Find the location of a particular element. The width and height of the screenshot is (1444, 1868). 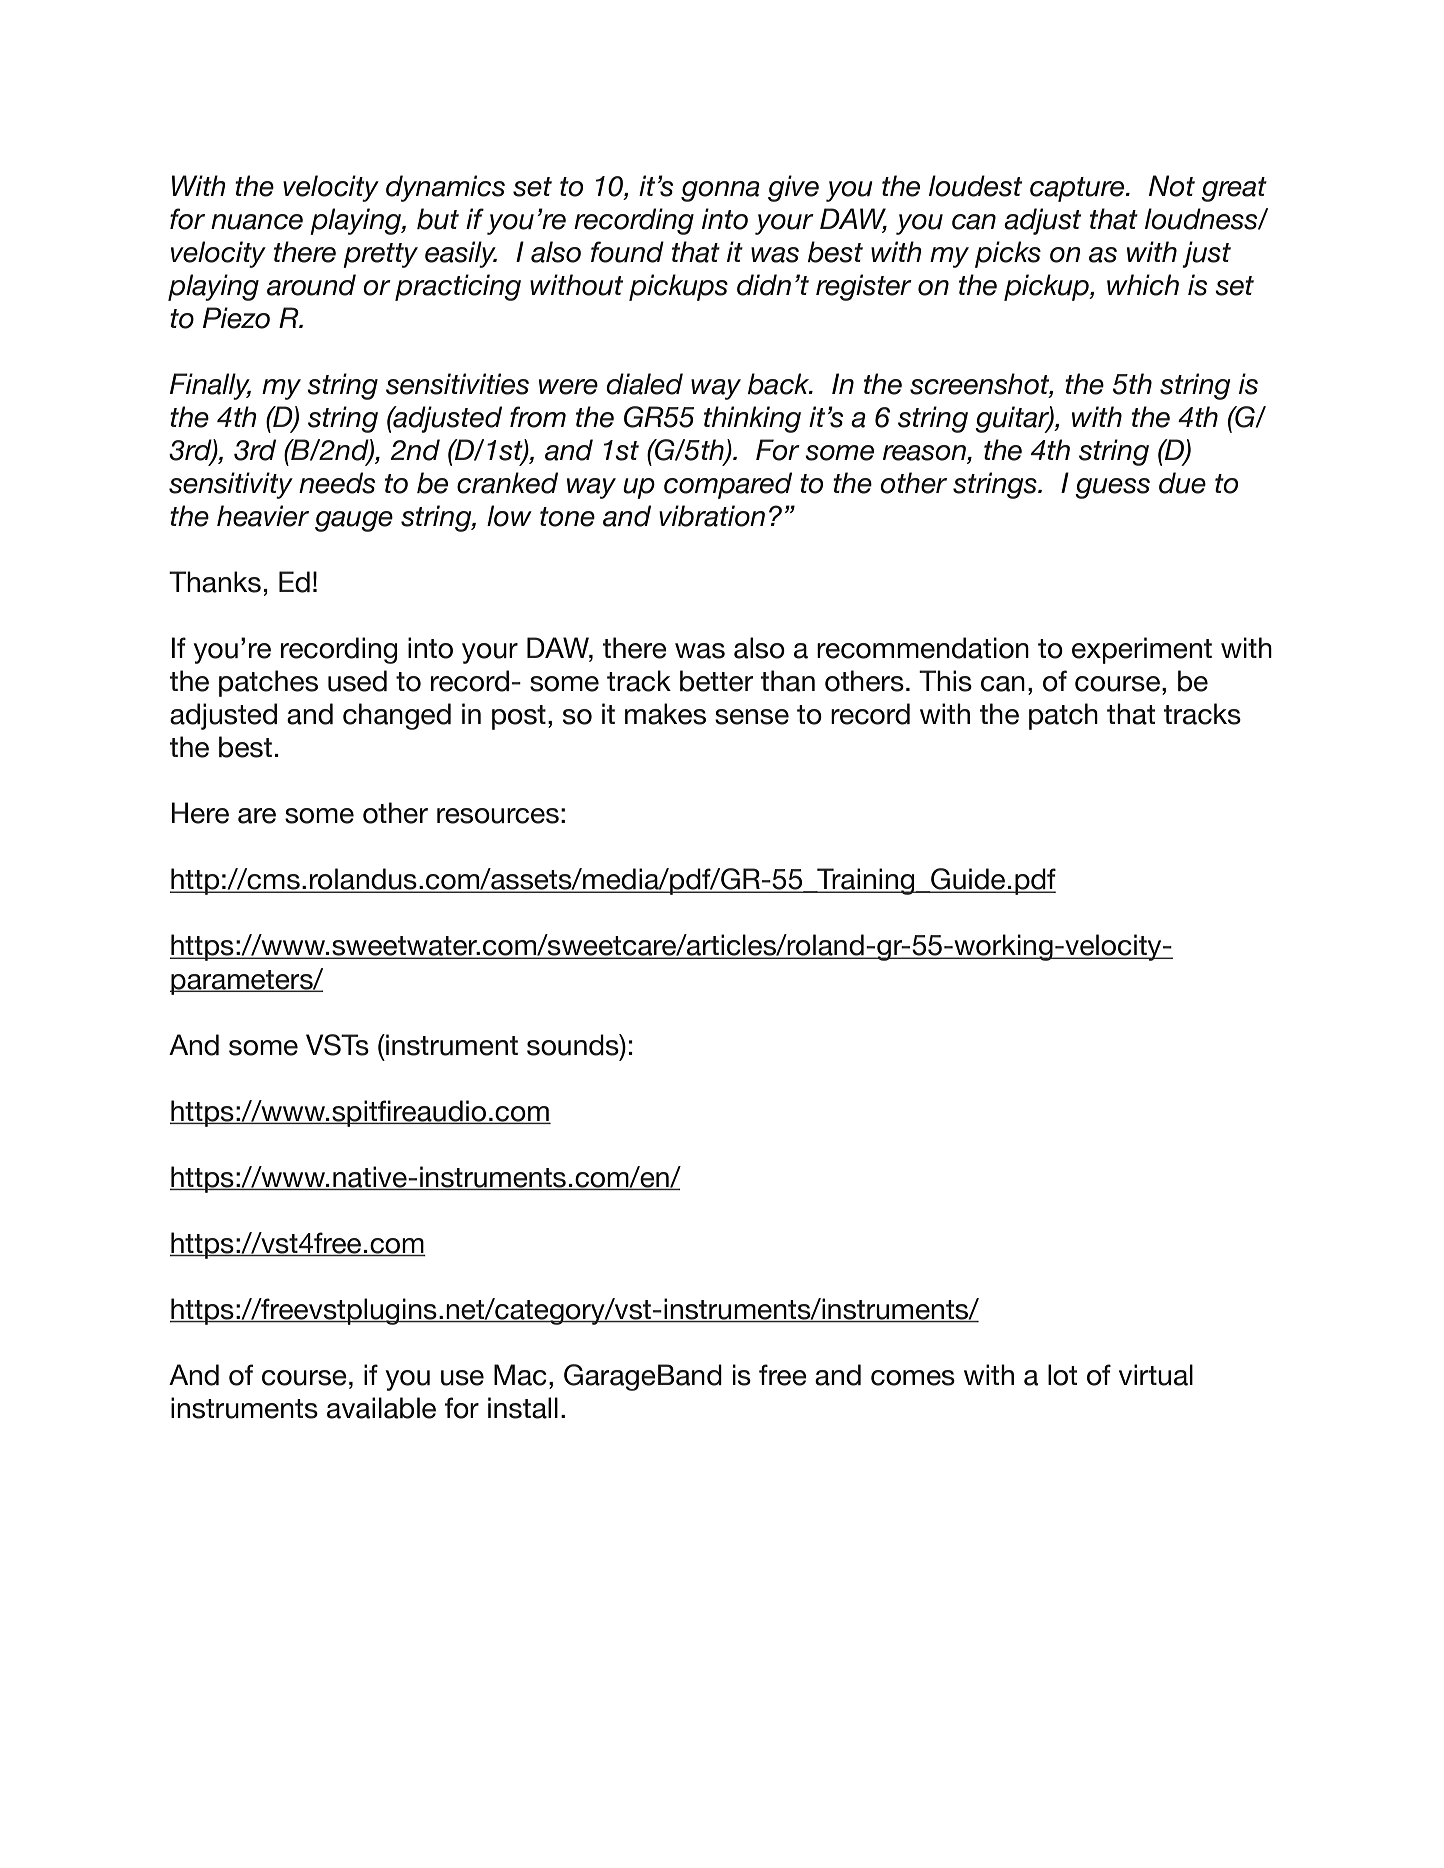

gonna is located at coordinates (720, 191).
